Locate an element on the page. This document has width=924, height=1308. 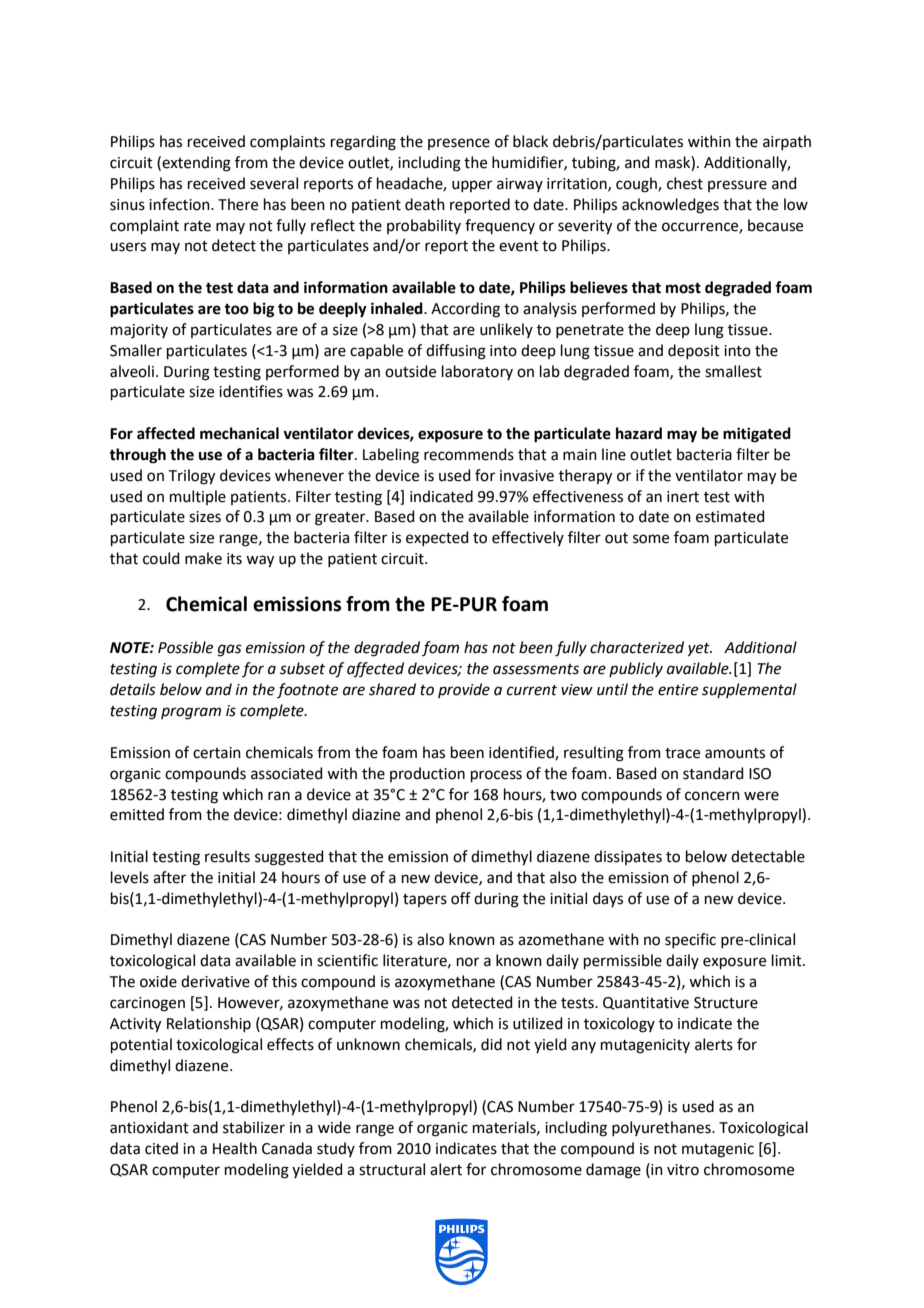
vitro is located at coordinates (683, 1170).
